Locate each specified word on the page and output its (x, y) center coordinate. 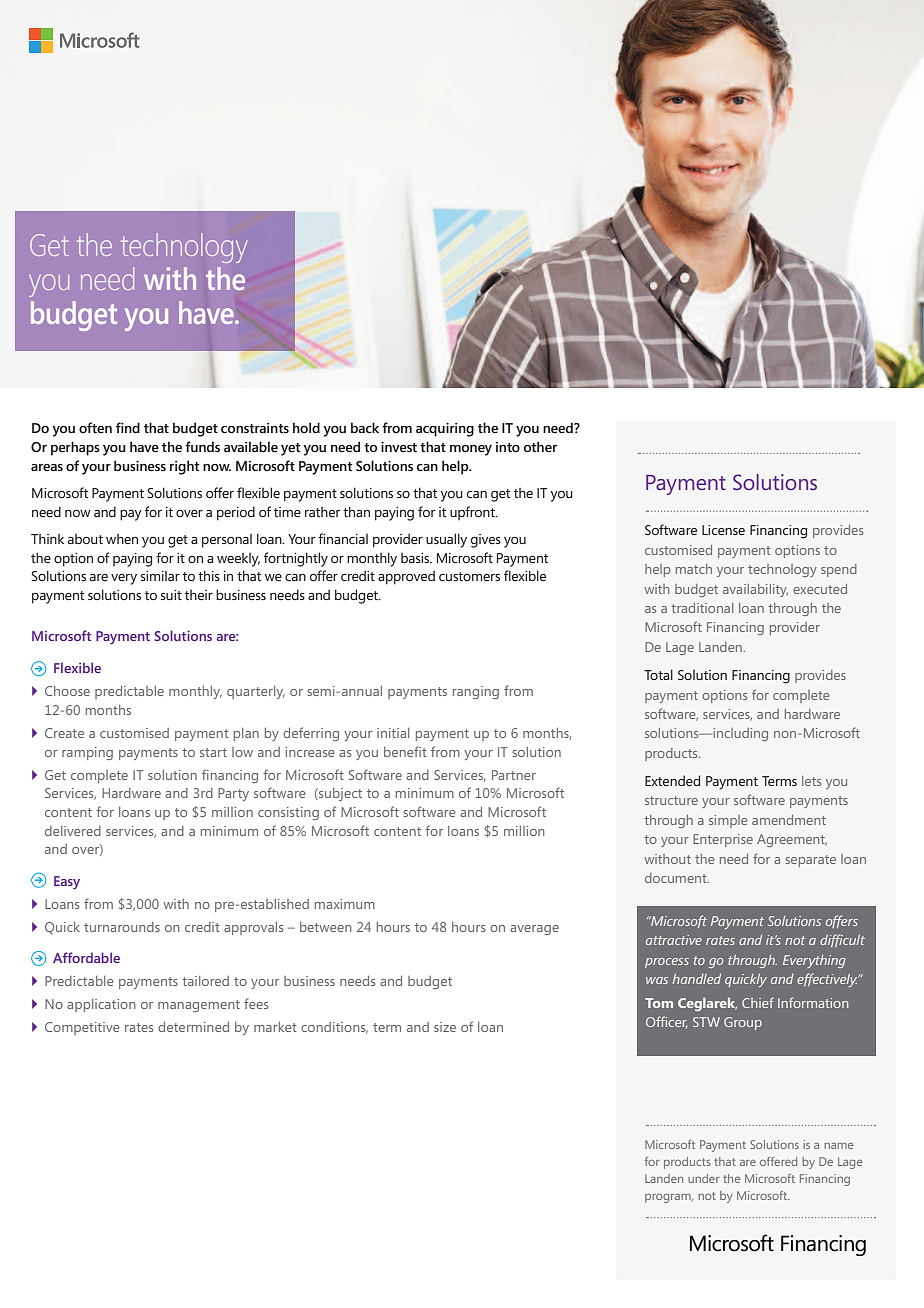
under (704, 1178)
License (723, 530)
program (669, 1198)
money (471, 450)
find (128, 427)
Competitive (82, 1028)
